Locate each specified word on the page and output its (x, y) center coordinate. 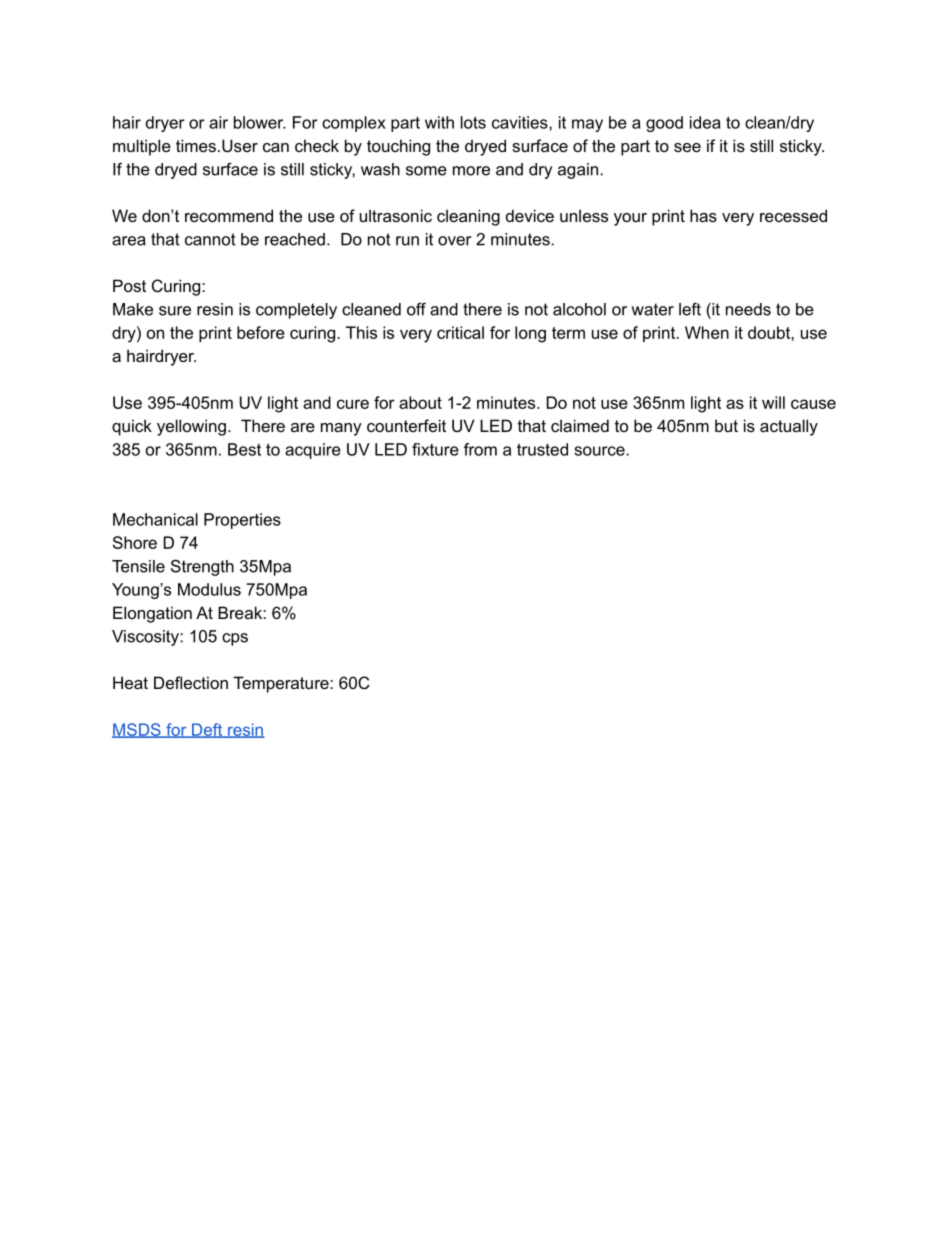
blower (260, 122)
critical (460, 332)
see (687, 147)
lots (473, 122)
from (480, 449)
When (707, 332)
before (261, 332)
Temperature (282, 684)
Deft (207, 730)
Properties (242, 521)
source (600, 451)
